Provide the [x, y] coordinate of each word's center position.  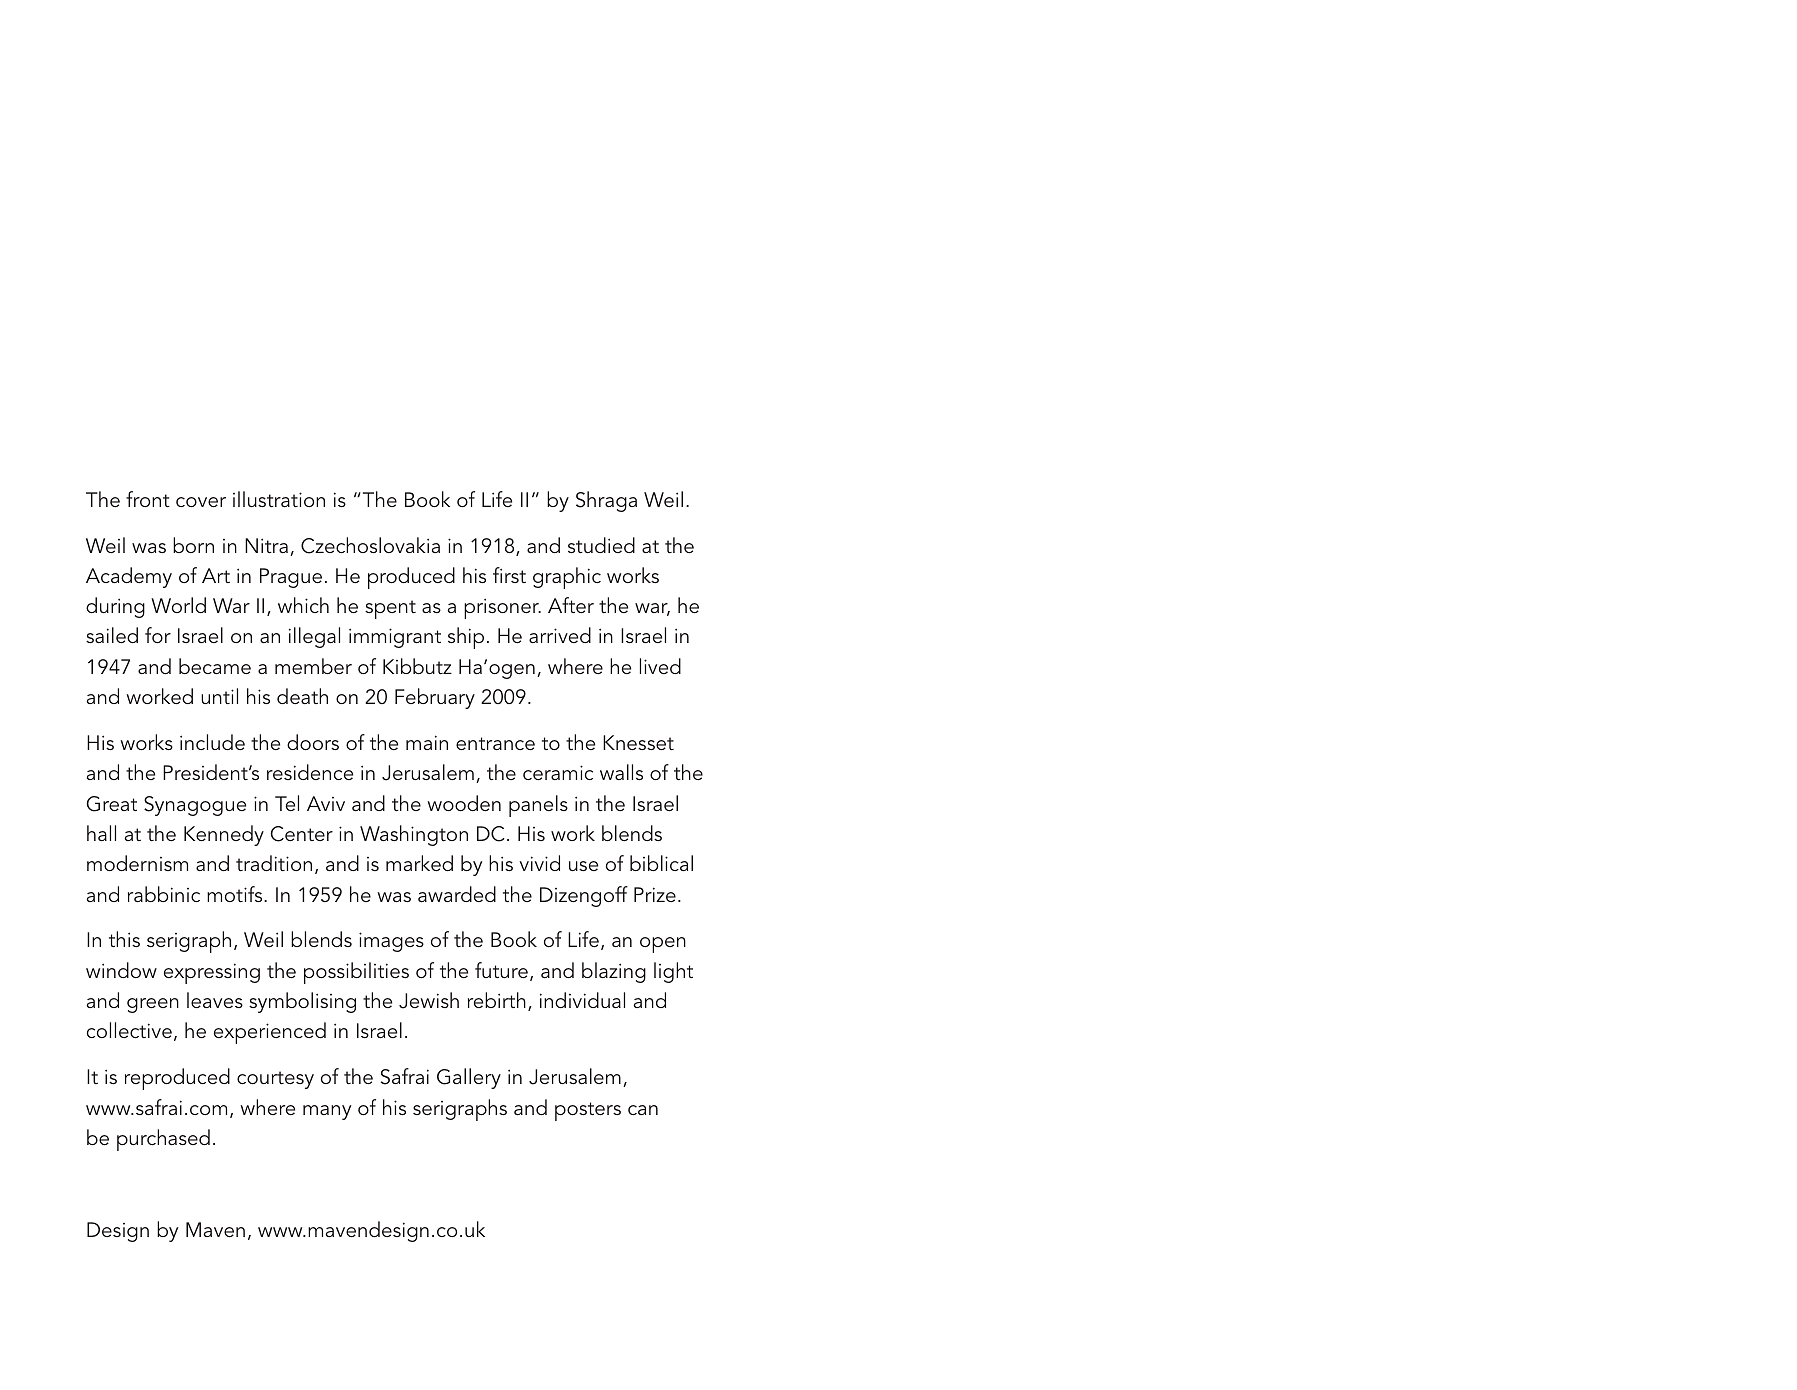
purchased [163, 1140]
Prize [655, 894]
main [427, 742]
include [212, 742]
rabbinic [164, 894]
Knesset [638, 742]
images [391, 942]
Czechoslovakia [370, 545]
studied [601, 545]
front [148, 499]
